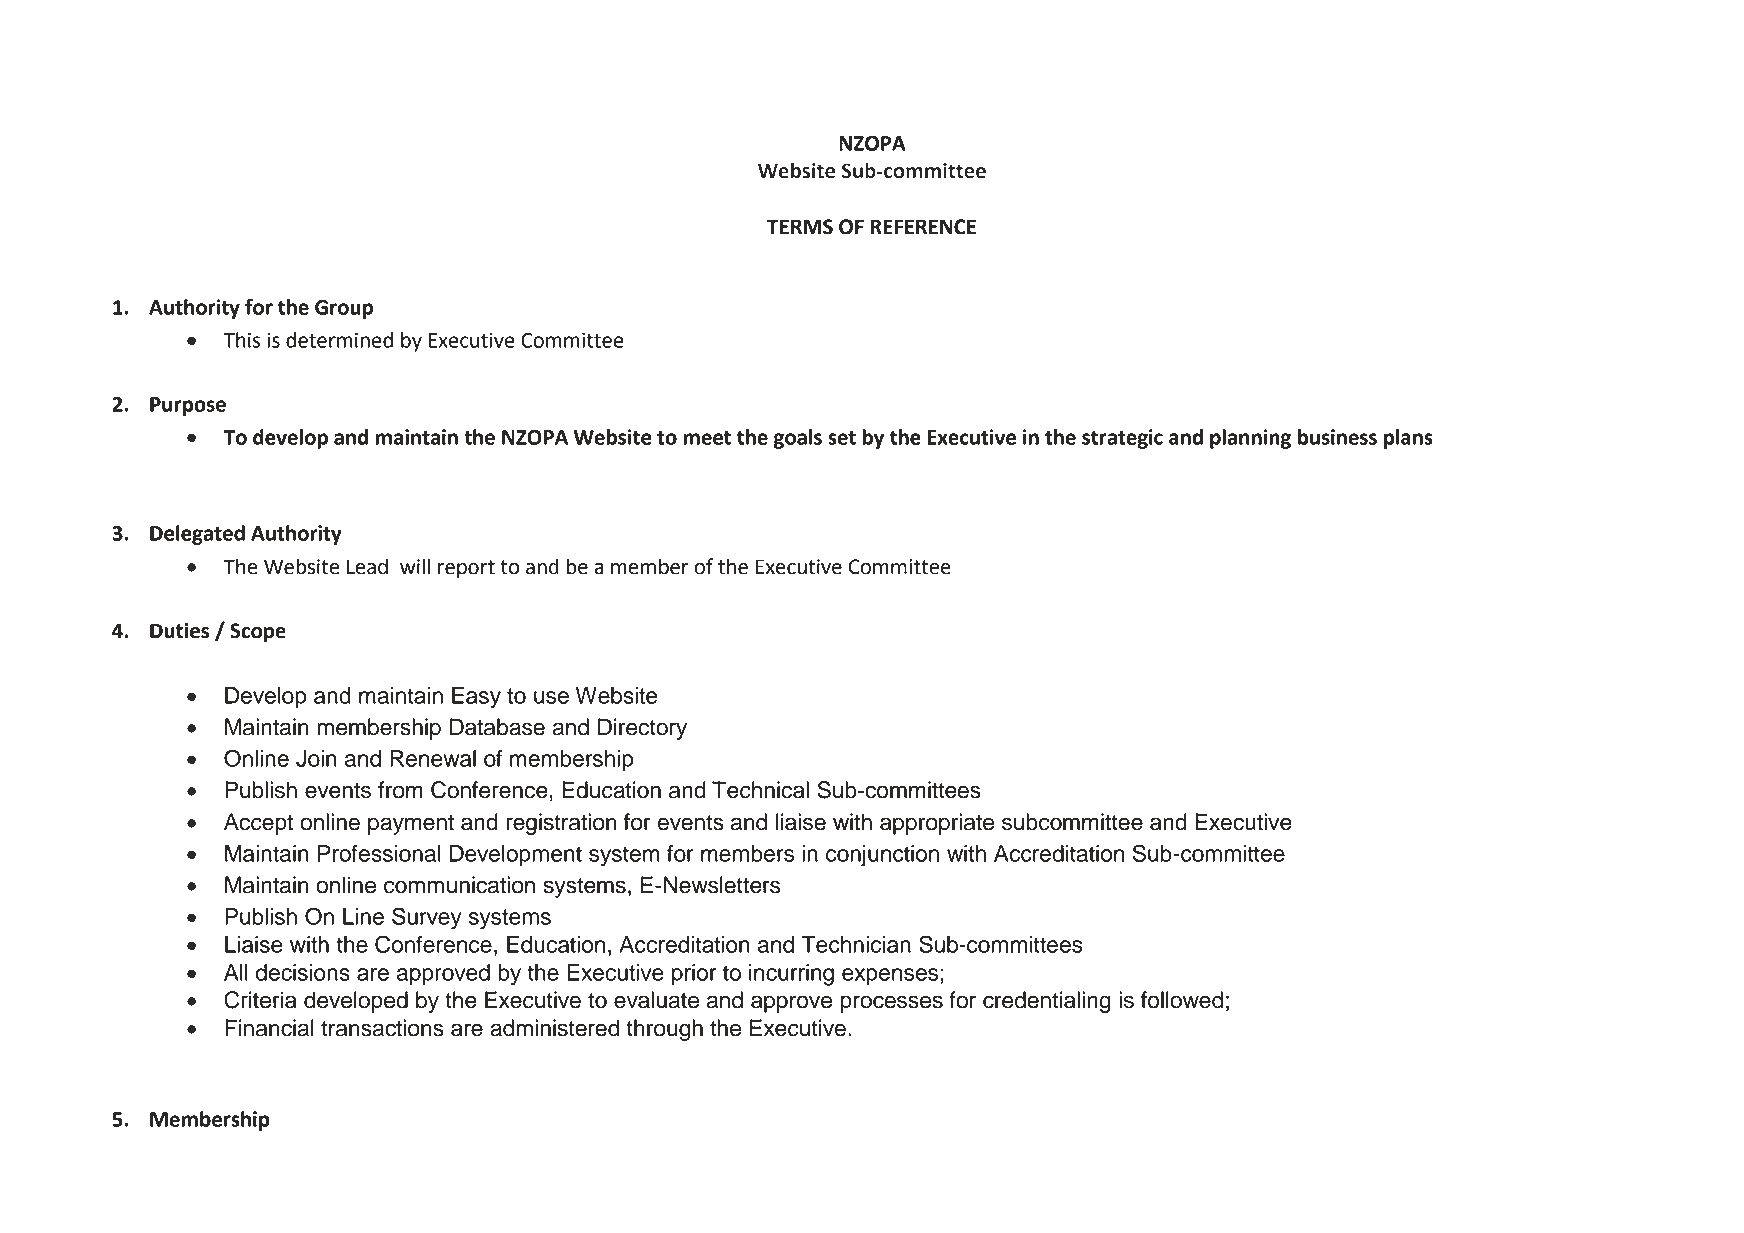 This page has height=1233, width=1744. Describe the element at coordinates (344, 309) in the page. I see `Group` at that location.
